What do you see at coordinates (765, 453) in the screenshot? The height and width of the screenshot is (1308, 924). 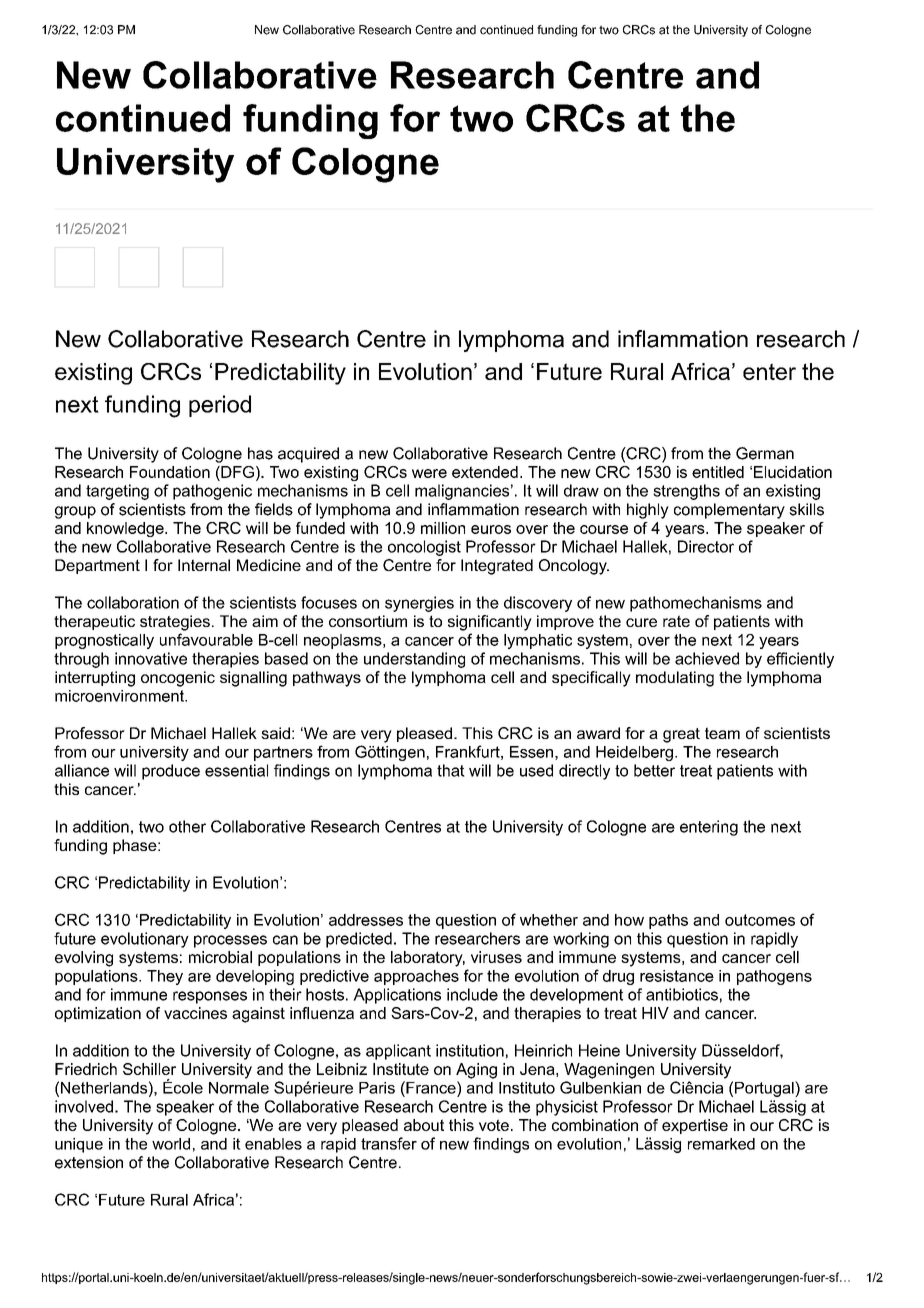 I see `German` at bounding box center [765, 453].
